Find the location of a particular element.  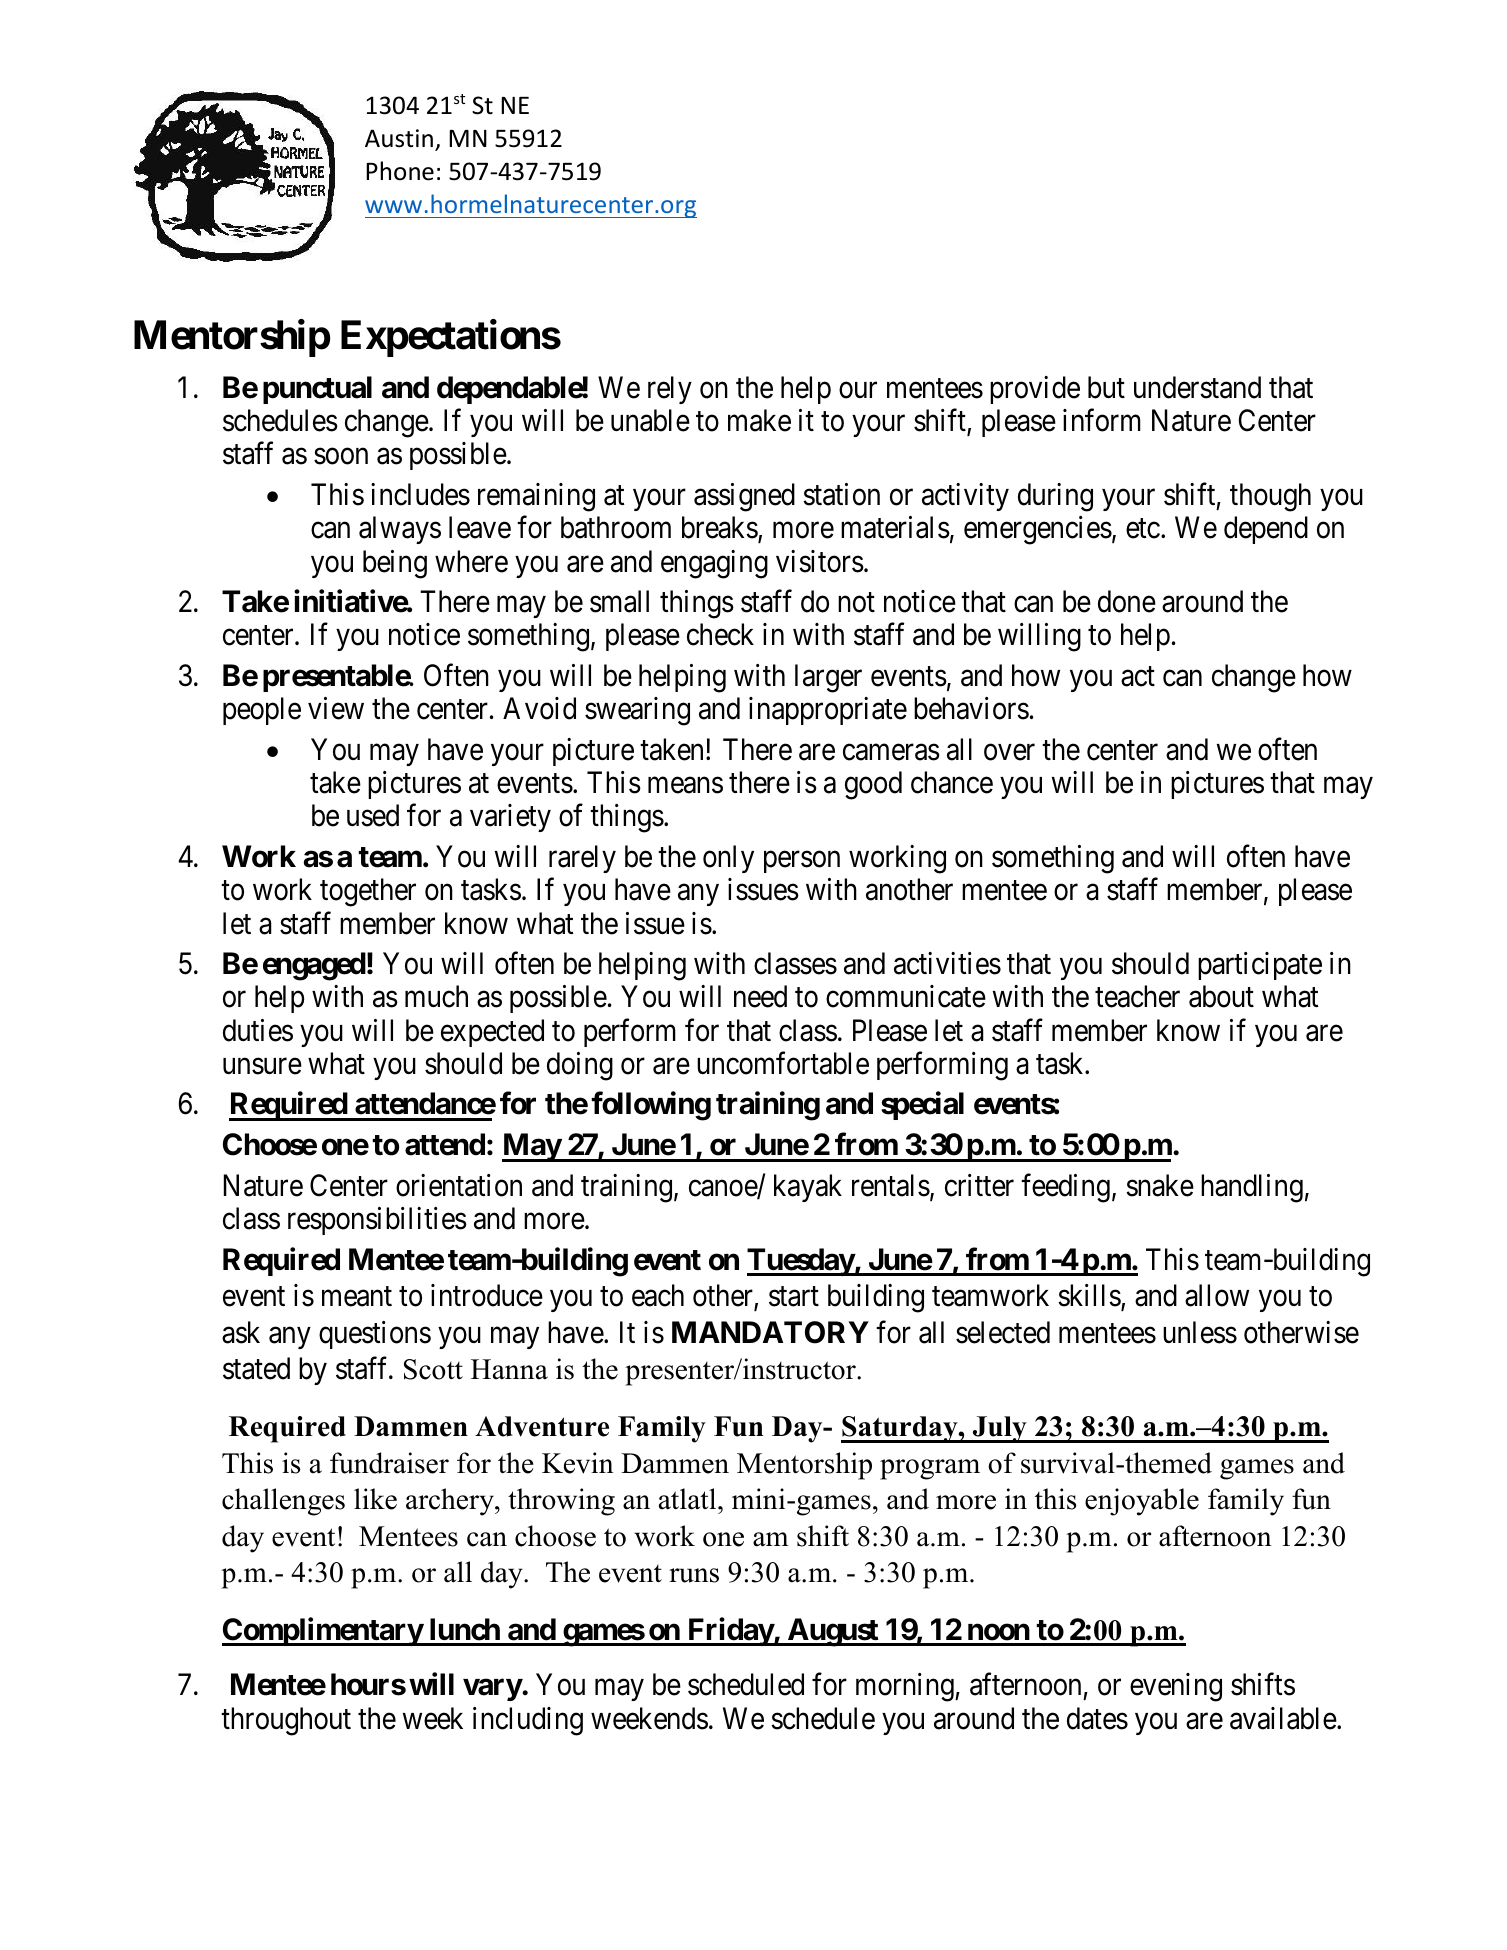

throughout is located at coordinates (286, 1721).
